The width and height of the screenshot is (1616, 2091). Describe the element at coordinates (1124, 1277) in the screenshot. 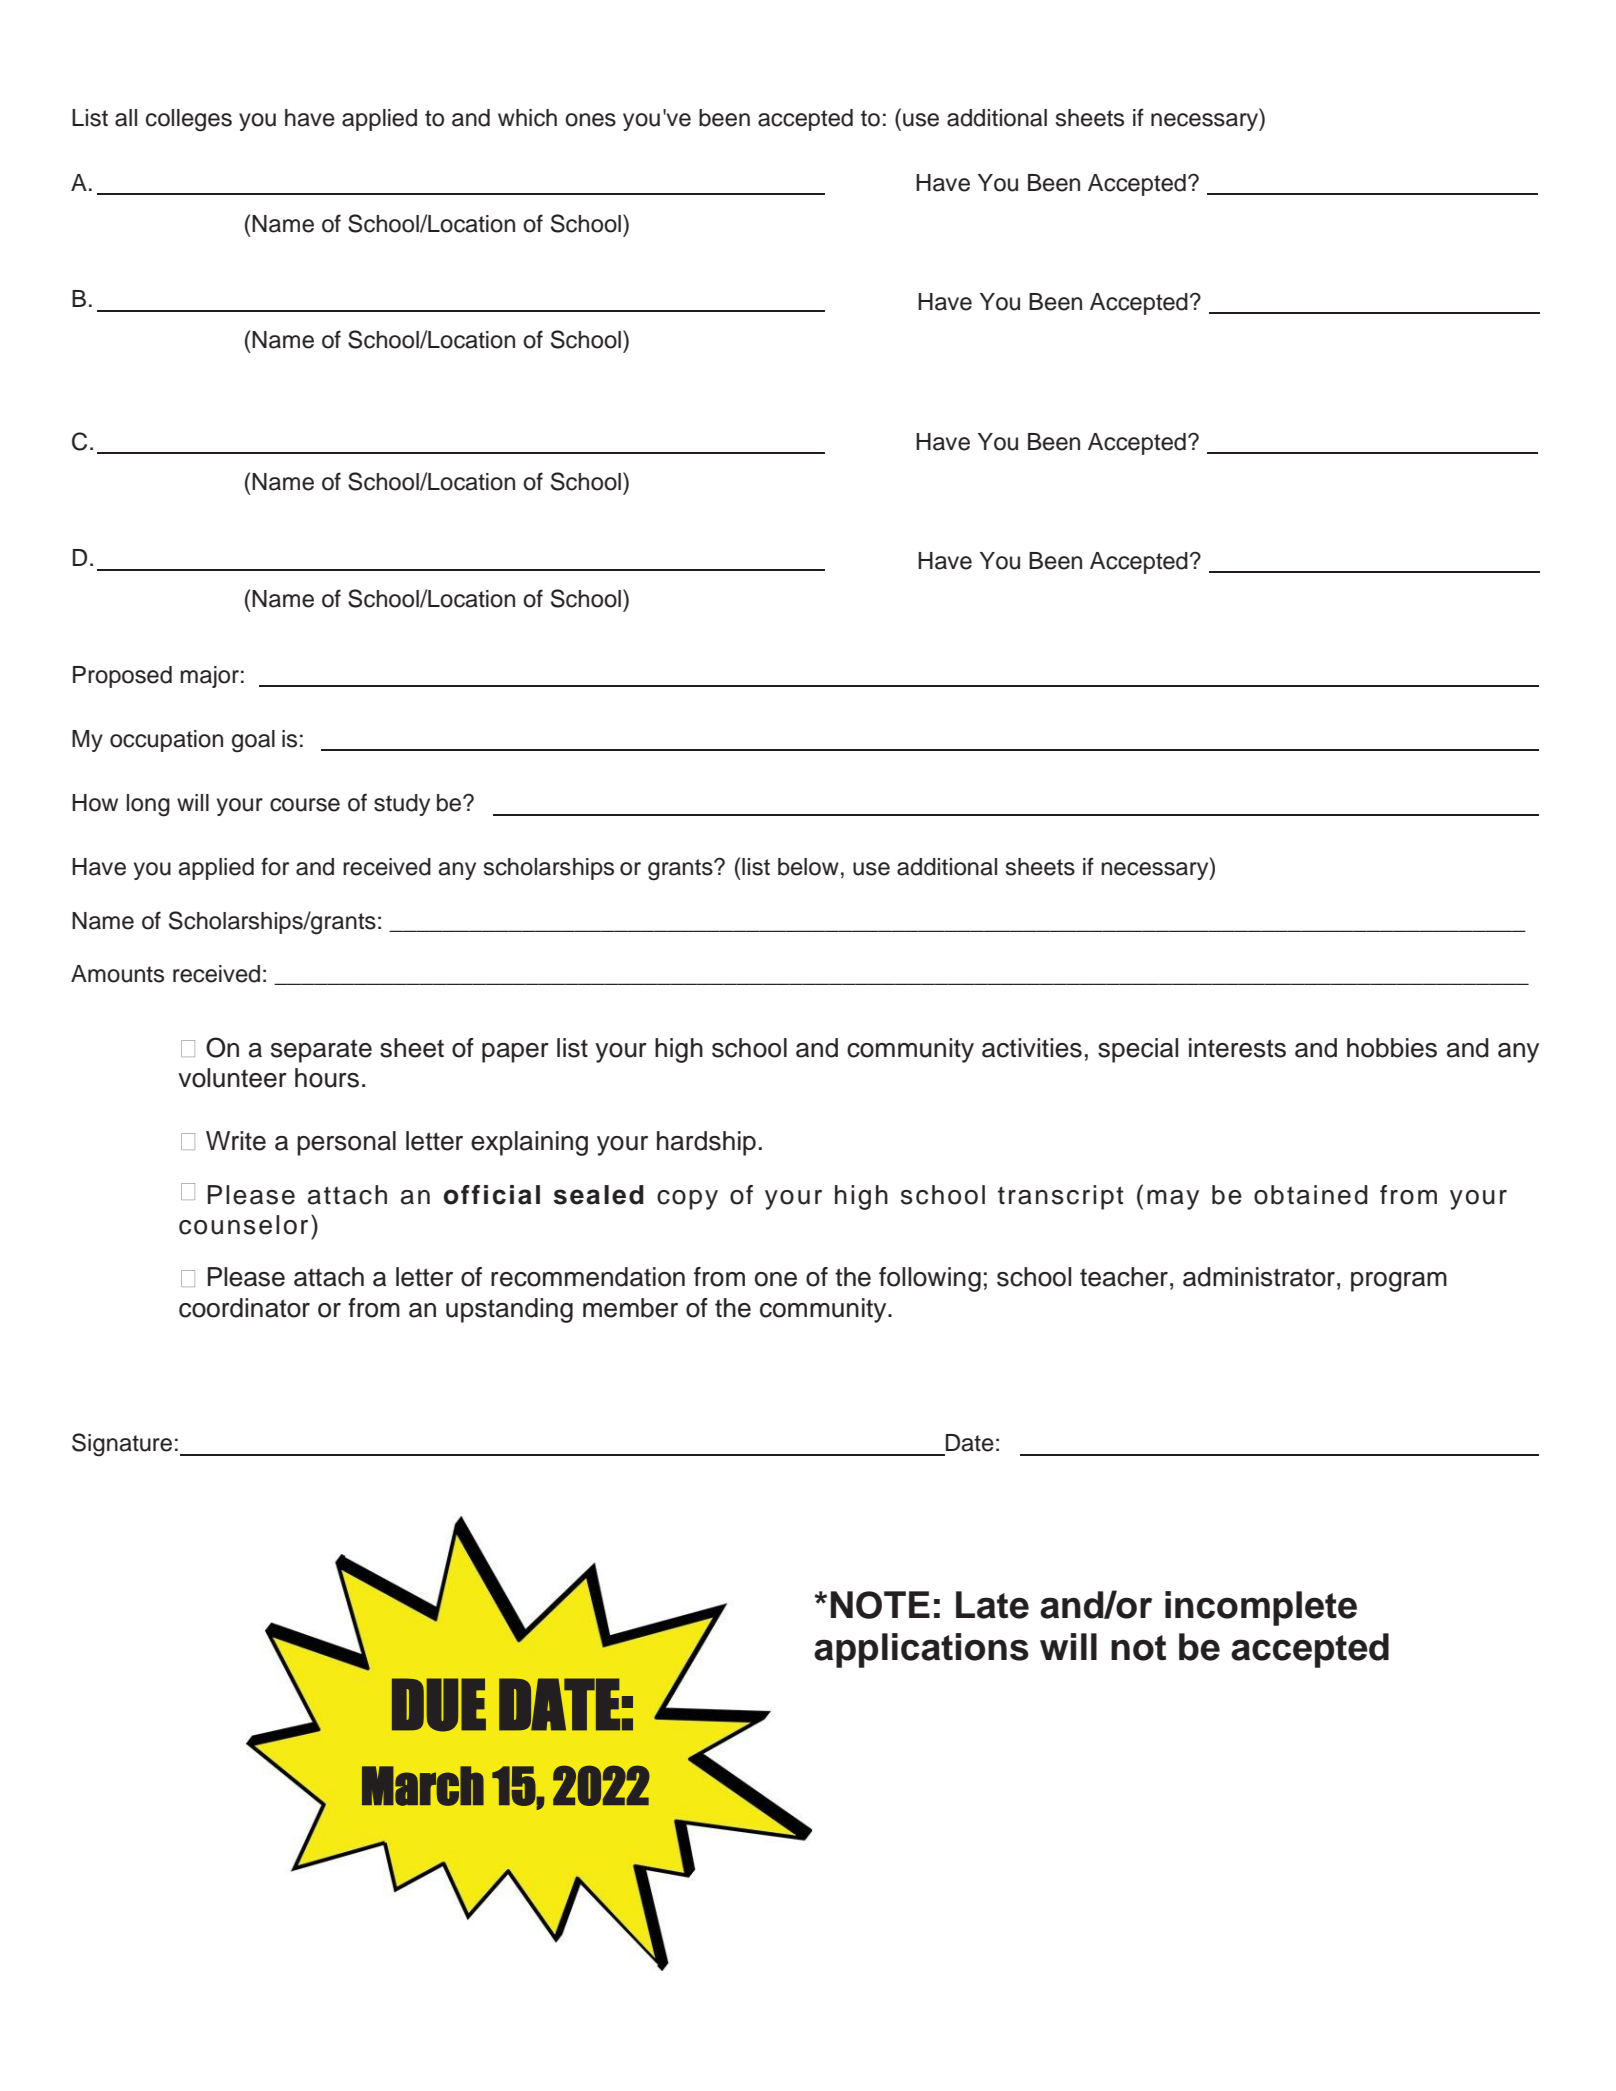

I see `teacher` at that location.
